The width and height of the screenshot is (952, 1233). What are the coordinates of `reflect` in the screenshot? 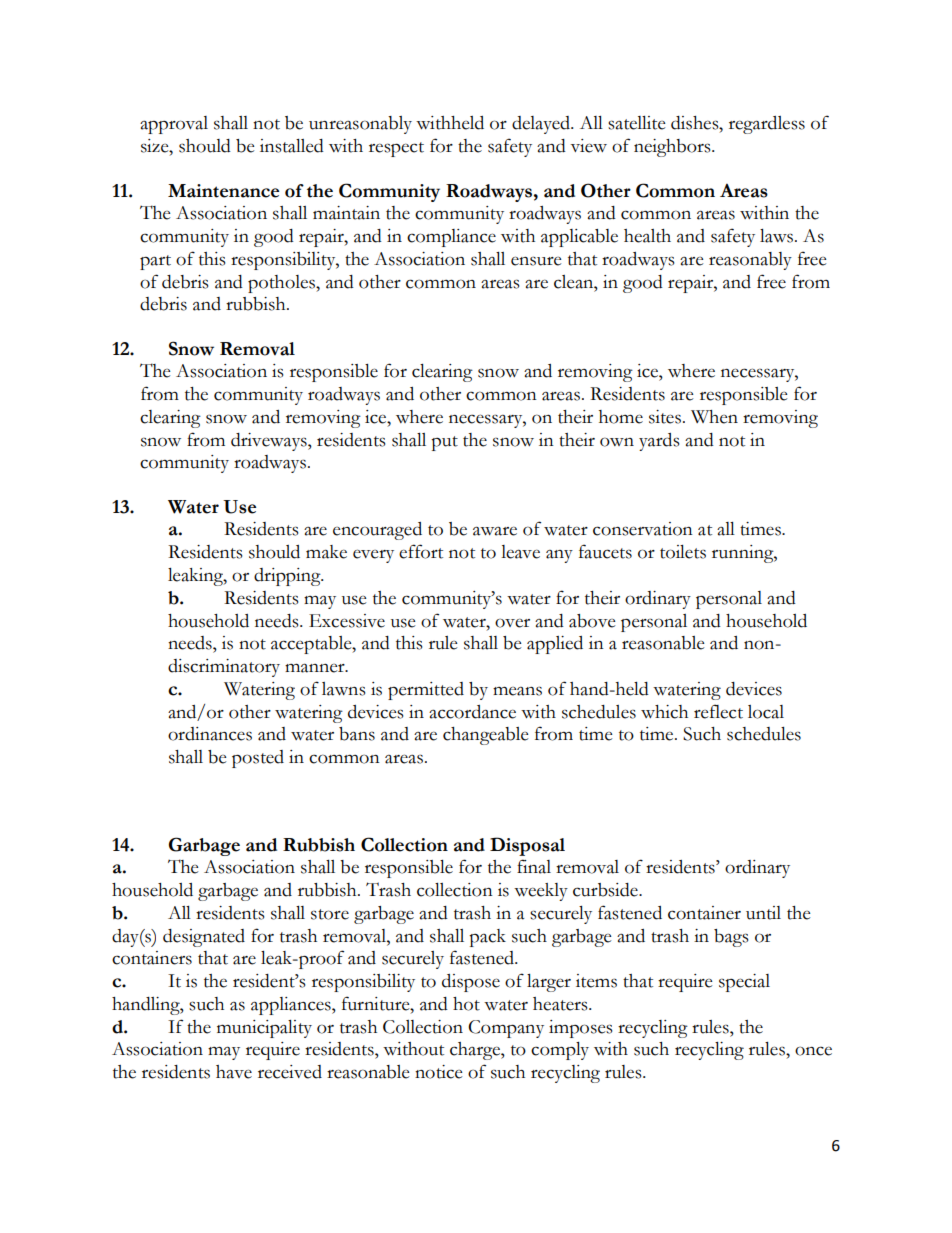 It's located at (718, 711).
